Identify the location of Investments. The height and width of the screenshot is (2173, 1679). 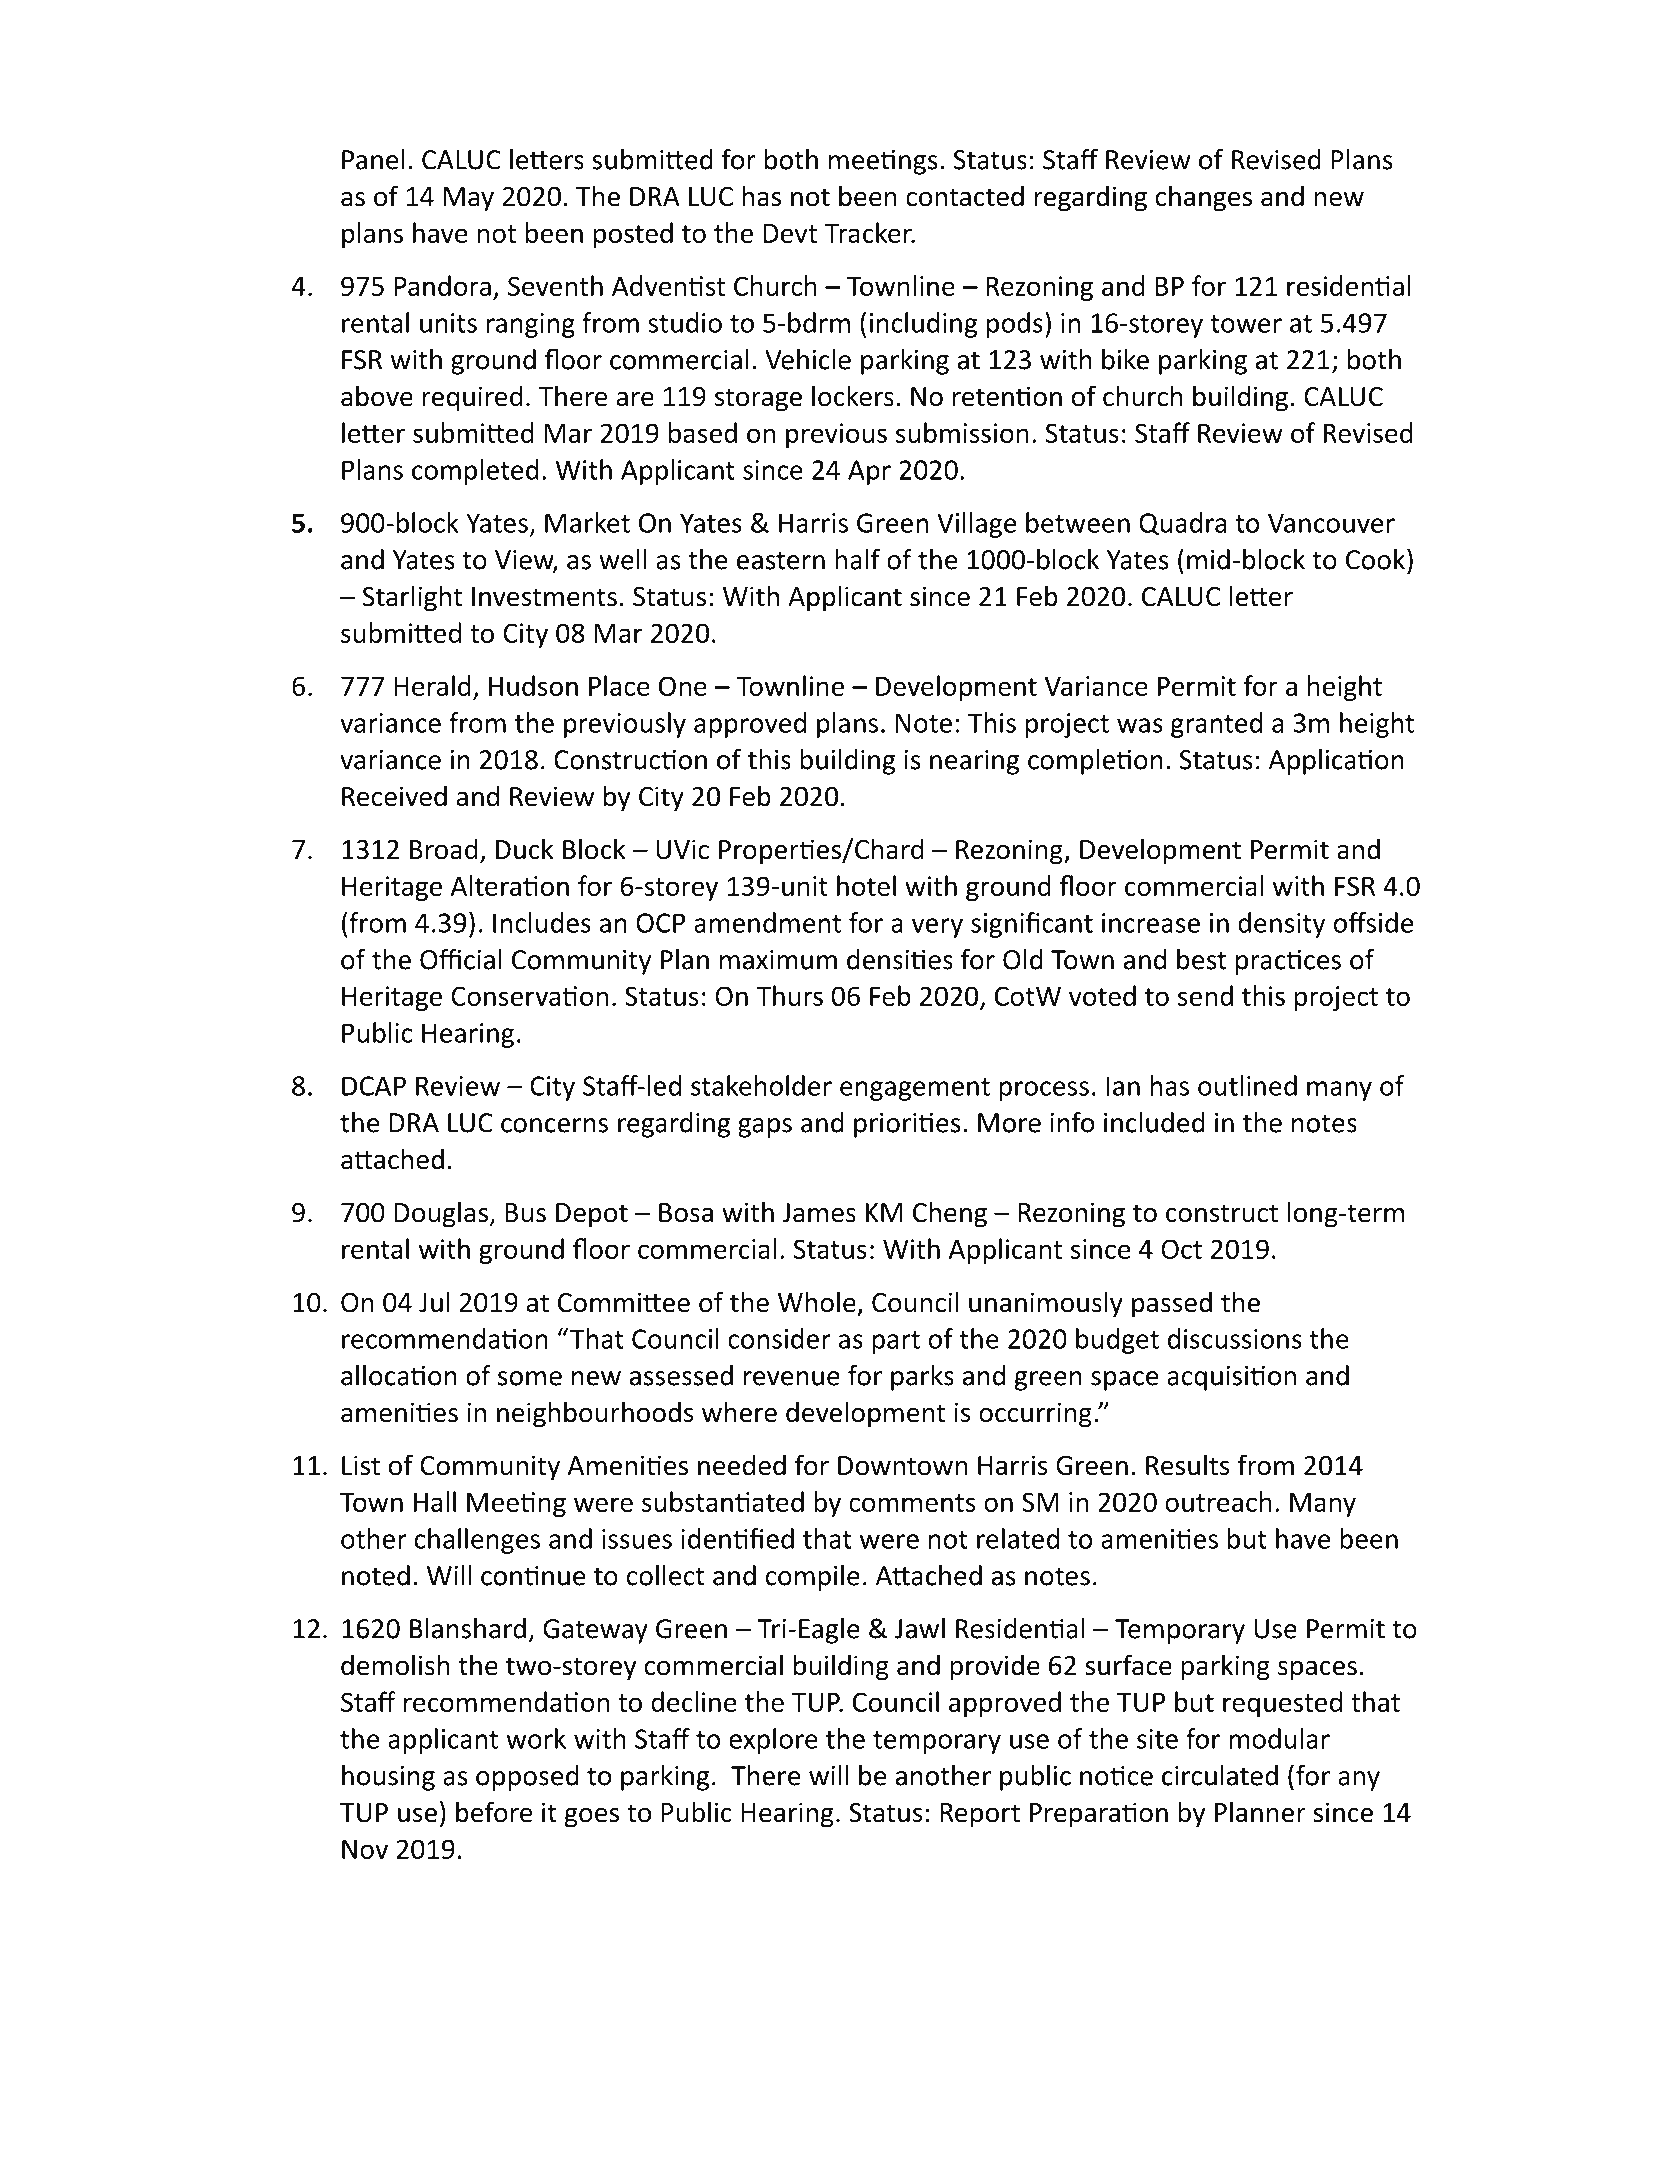
(544, 597).
